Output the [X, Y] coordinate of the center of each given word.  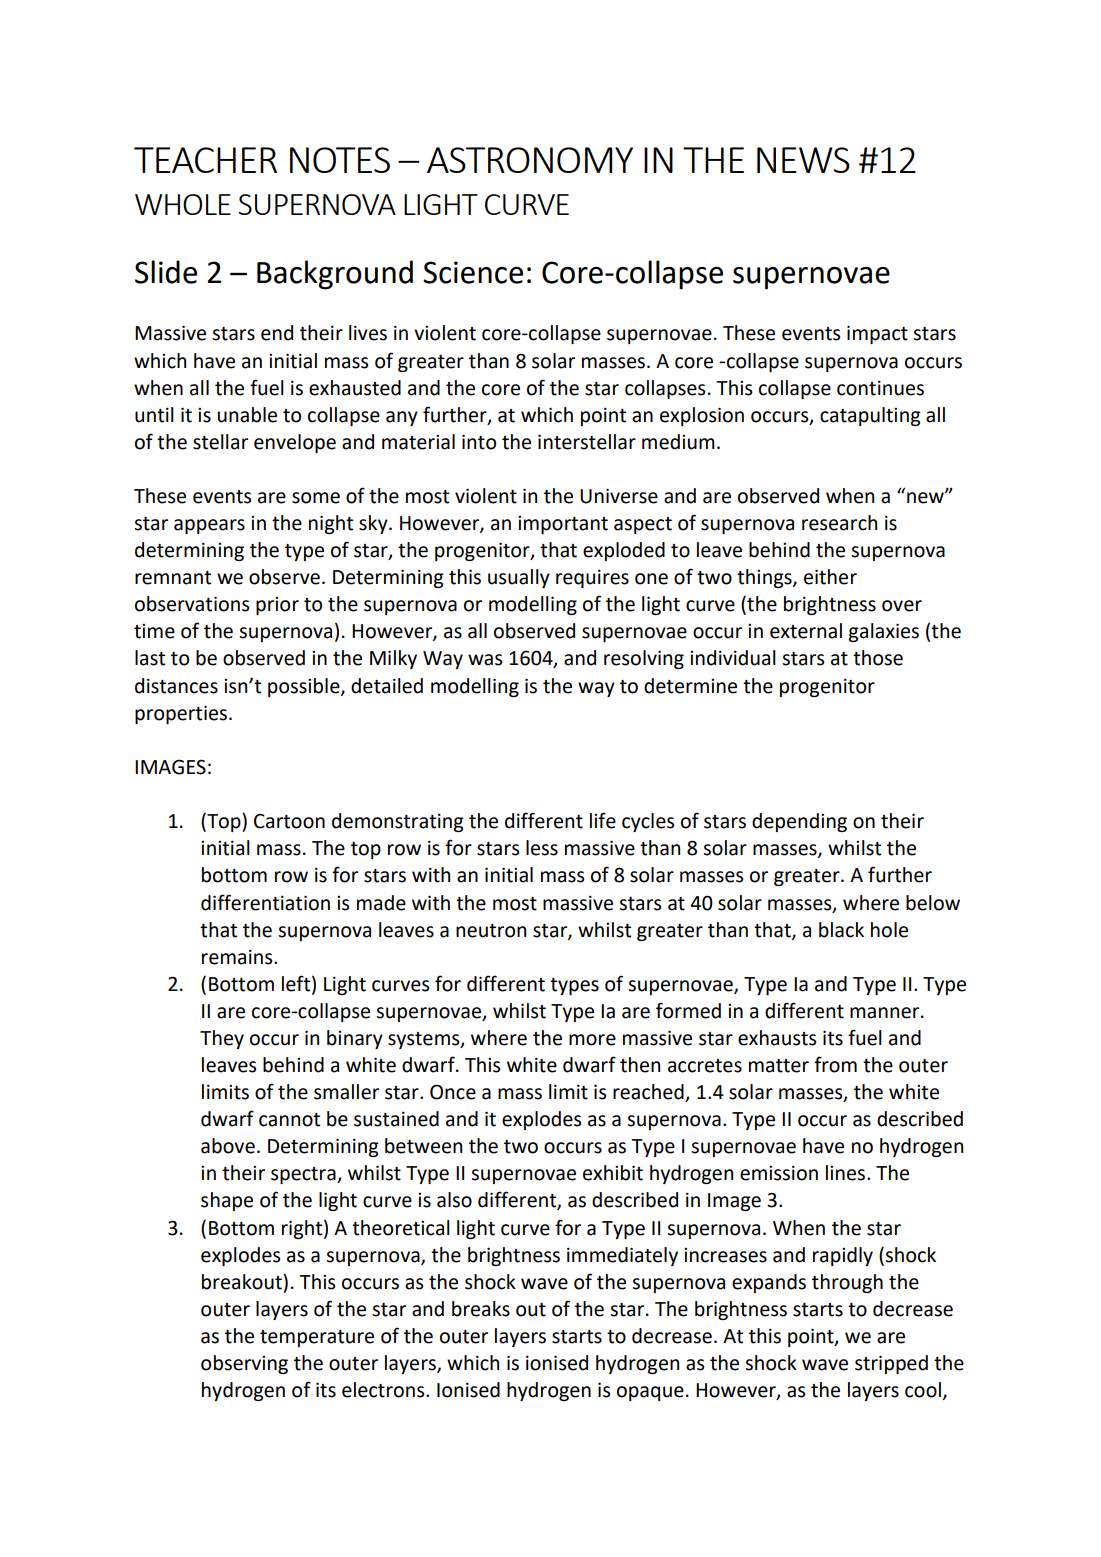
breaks [481, 1309]
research [839, 523]
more [592, 1040]
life [603, 820]
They [222, 1039]
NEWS [803, 160]
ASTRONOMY [530, 160]
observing [244, 1364]
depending [799, 822]
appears [209, 526]
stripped [891, 1364]
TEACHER [205, 160]
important [563, 525]
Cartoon [289, 821]
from [835, 1064]
